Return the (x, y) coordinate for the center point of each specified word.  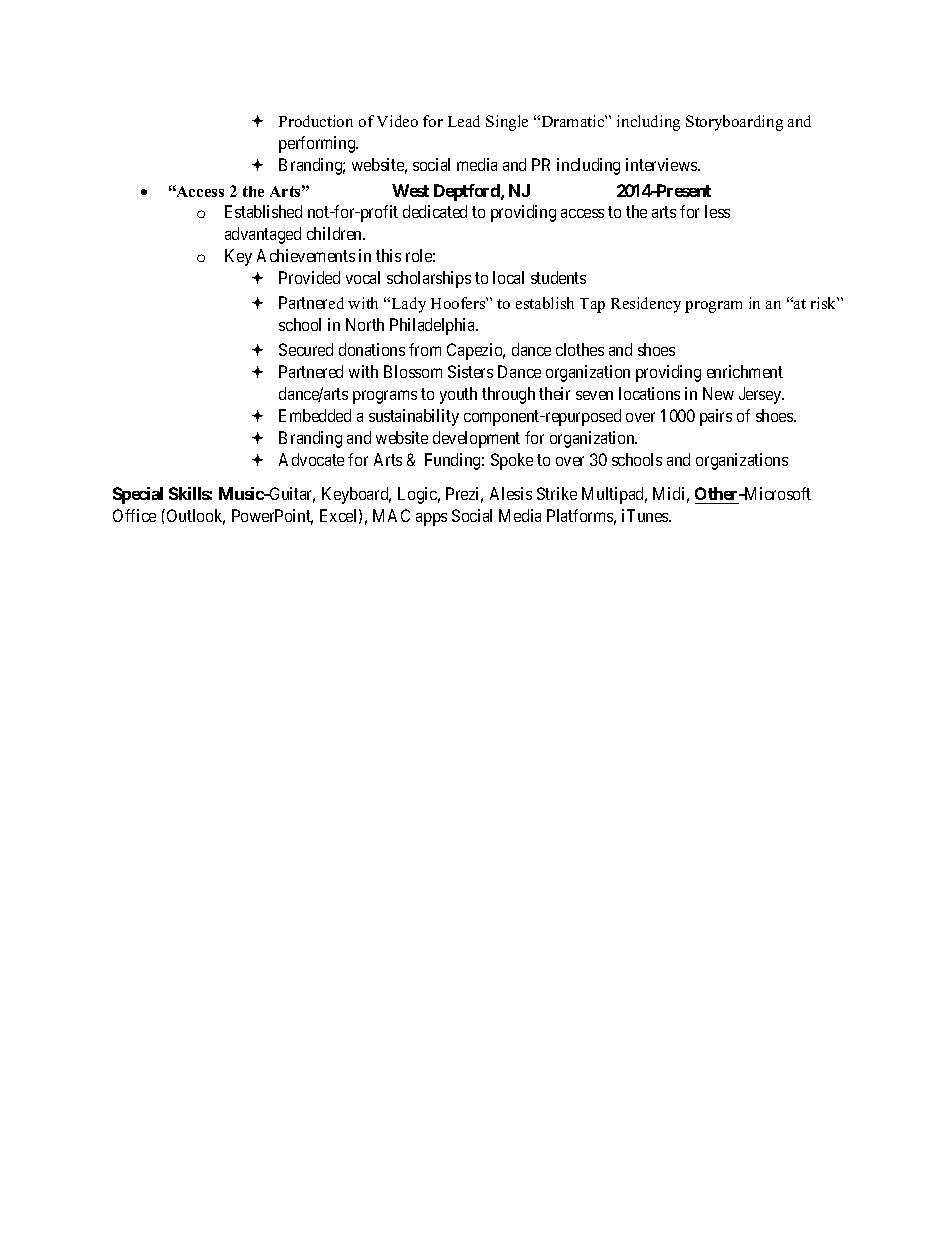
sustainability (414, 417)
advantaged (263, 235)
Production (316, 121)
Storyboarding (734, 123)
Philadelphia (434, 326)
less (717, 211)
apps (431, 519)
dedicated (435, 211)
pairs (716, 417)
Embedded (315, 415)
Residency (646, 305)
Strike (557, 493)
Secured (306, 349)
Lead (464, 121)
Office (134, 515)
